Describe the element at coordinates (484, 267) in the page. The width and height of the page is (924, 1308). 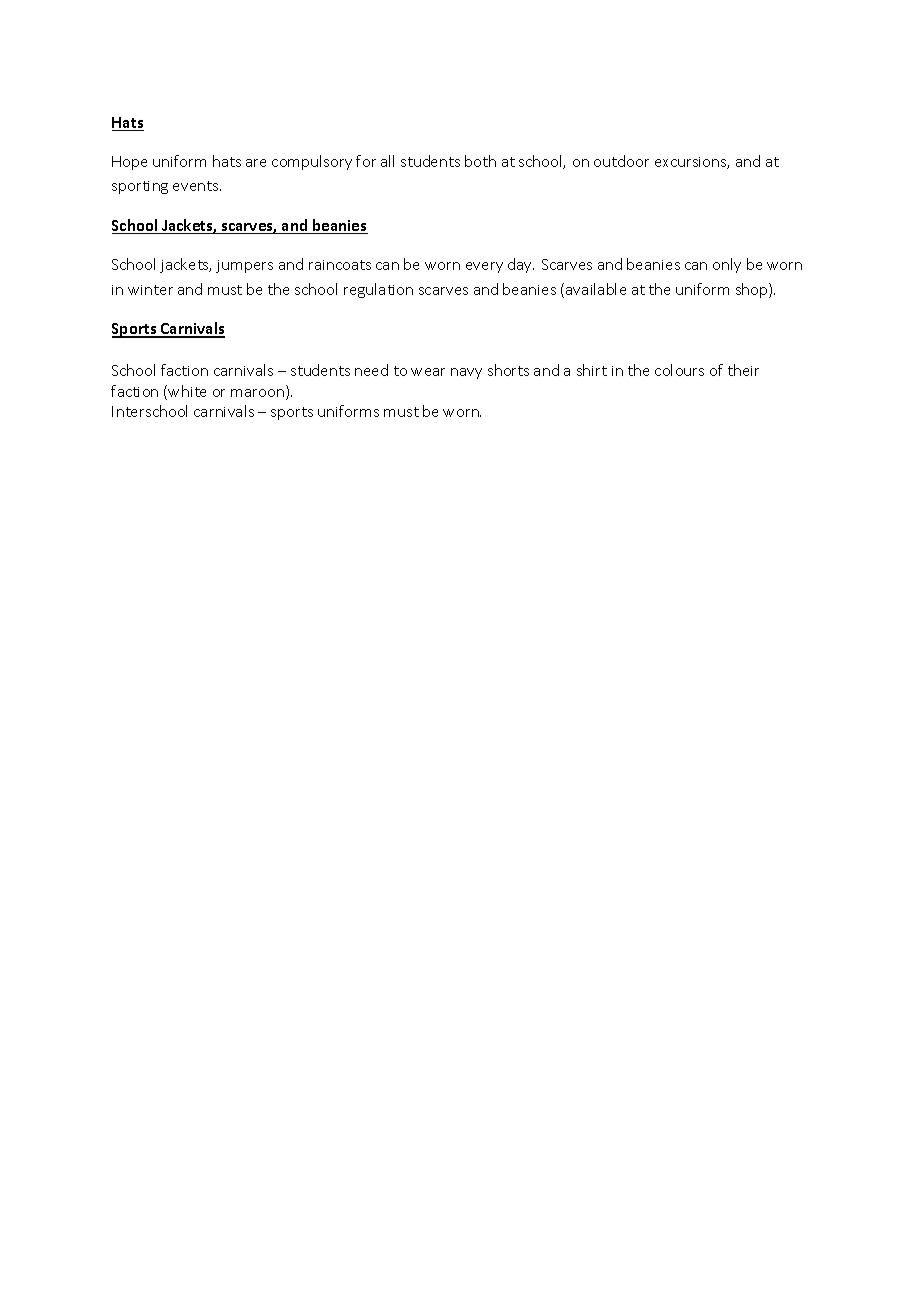
I see `every` at that location.
